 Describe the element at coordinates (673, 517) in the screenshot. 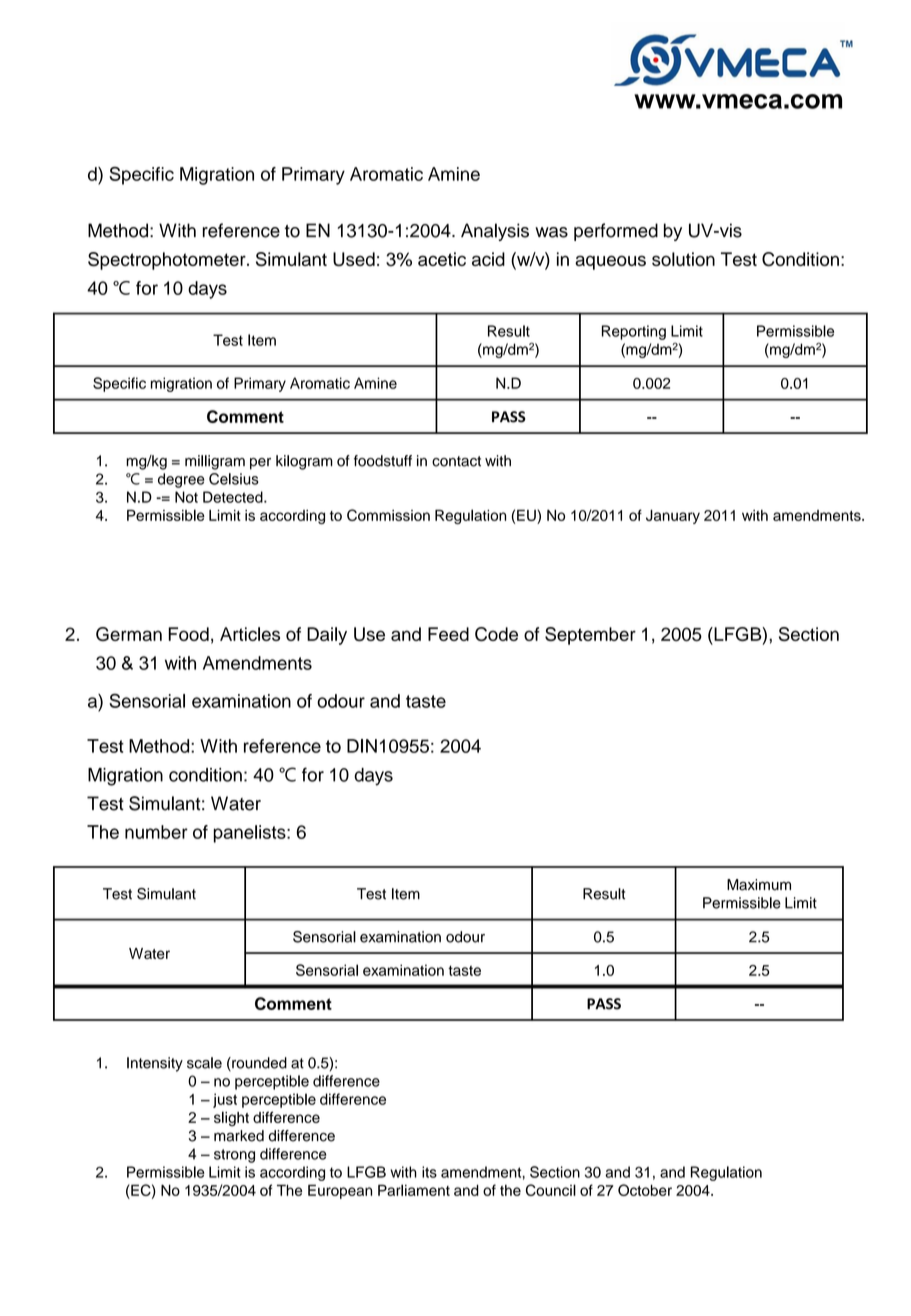

I see `January` at that location.
